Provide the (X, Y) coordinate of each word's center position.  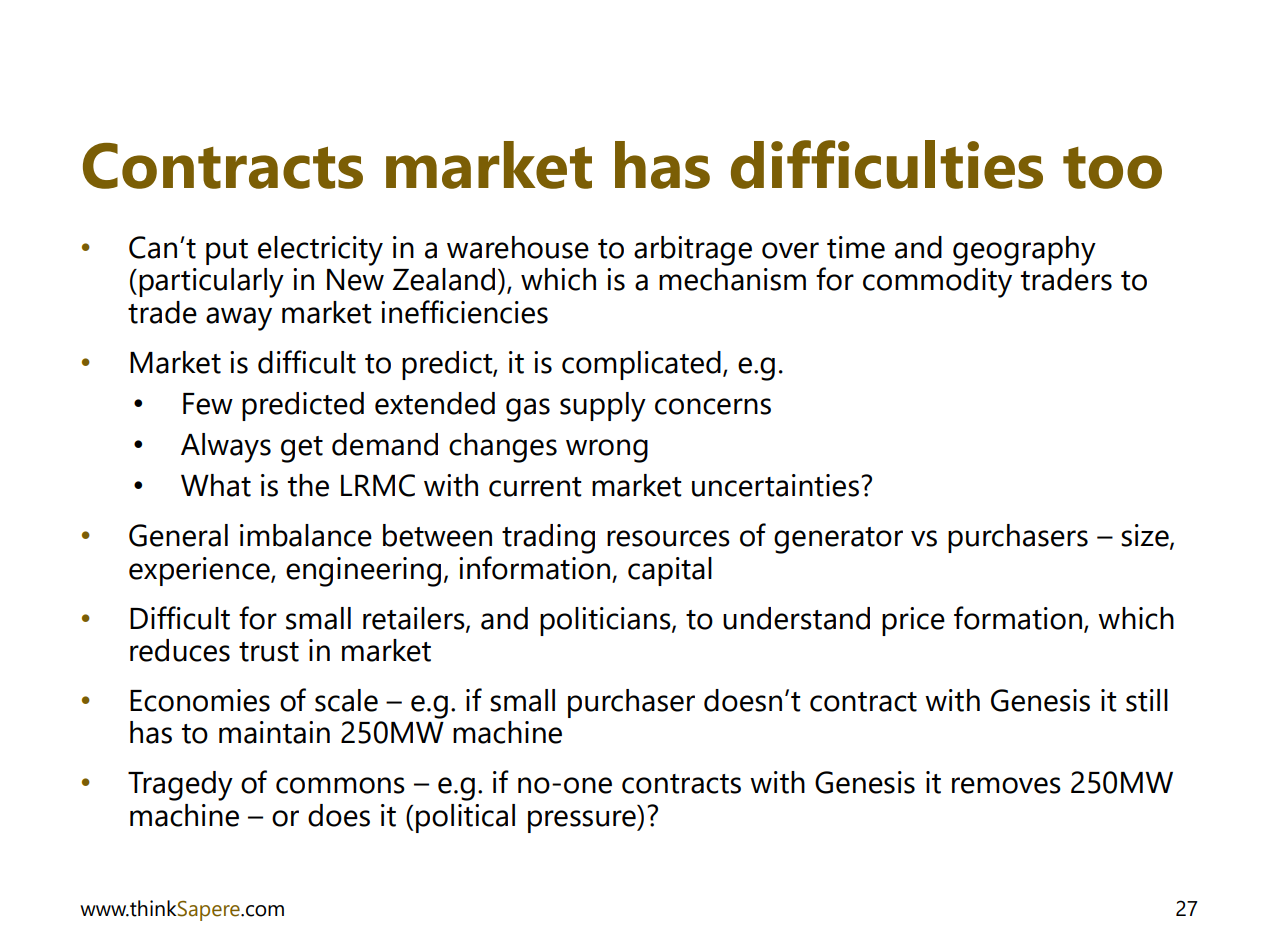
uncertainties (775, 485)
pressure (583, 821)
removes (1006, 785)
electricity (320, 251)
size (1146, 536)
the (308, 485)
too (1112, 168)
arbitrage (693, 251)
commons (340, 785)
